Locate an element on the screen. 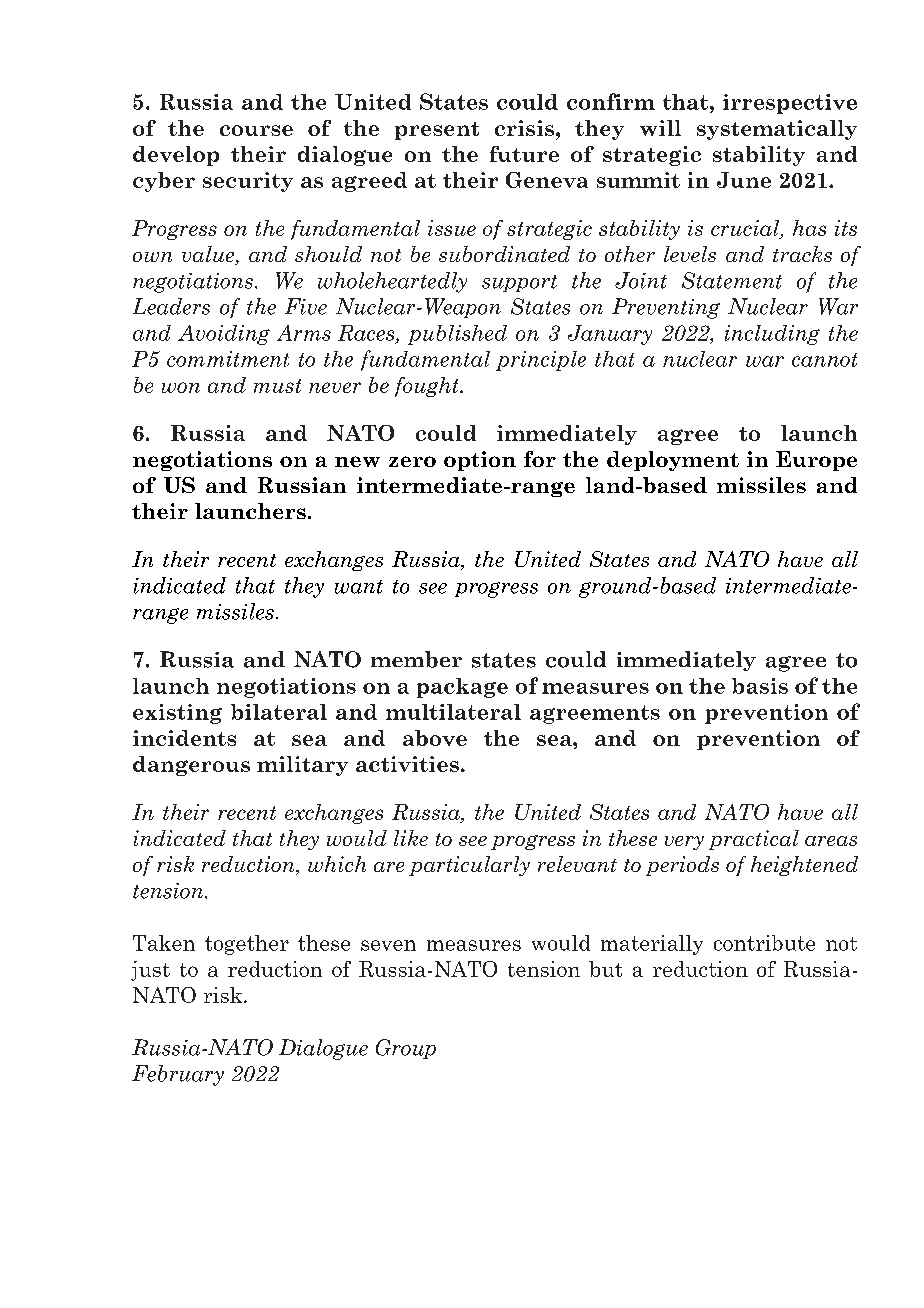  crisis is located at coordinates (526, 128).
